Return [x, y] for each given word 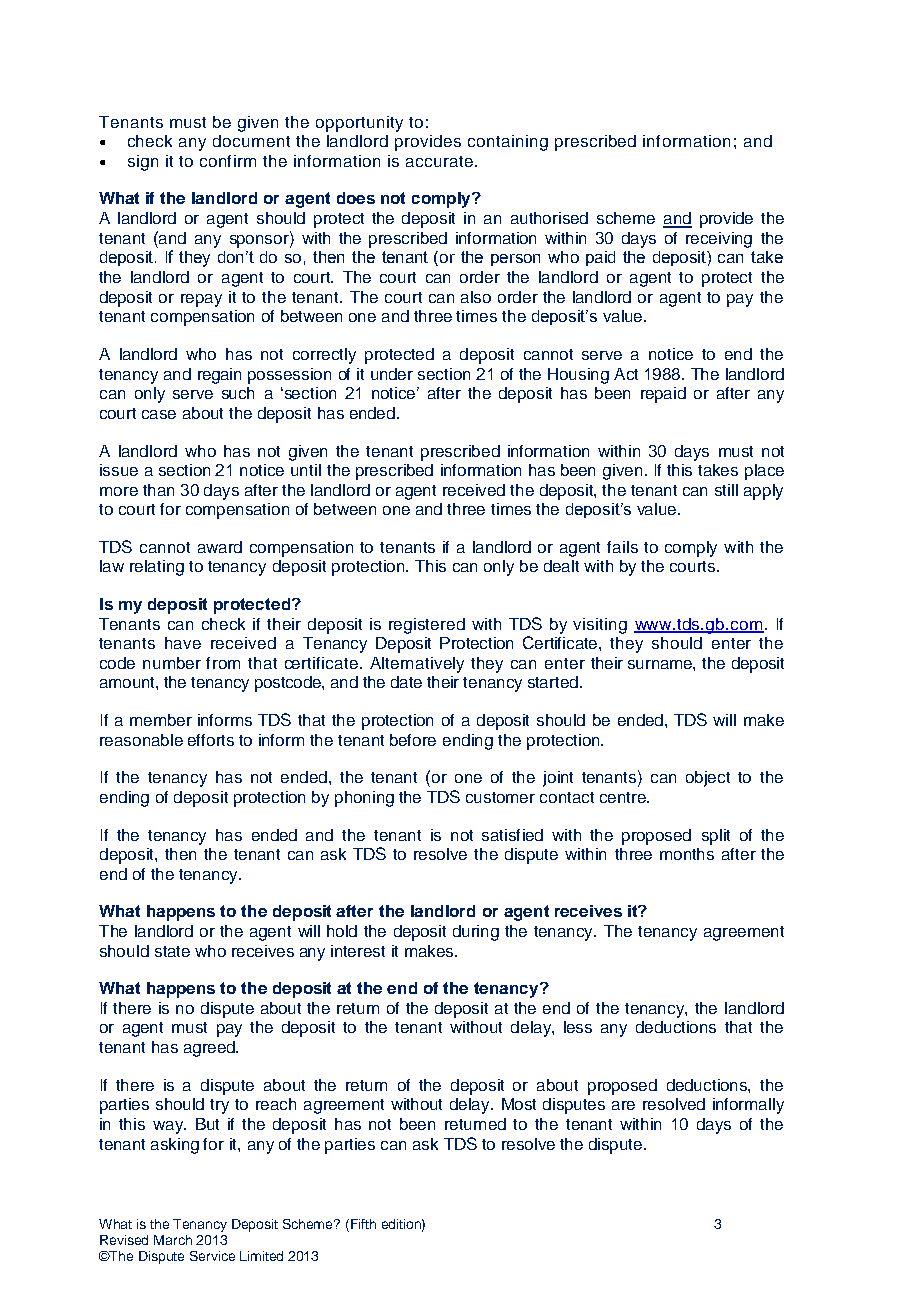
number [172, 663]
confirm [228, 161]
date [406, 682]
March [173, 1240]
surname [661, 664]
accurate [439, 161]
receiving [719, 240]
